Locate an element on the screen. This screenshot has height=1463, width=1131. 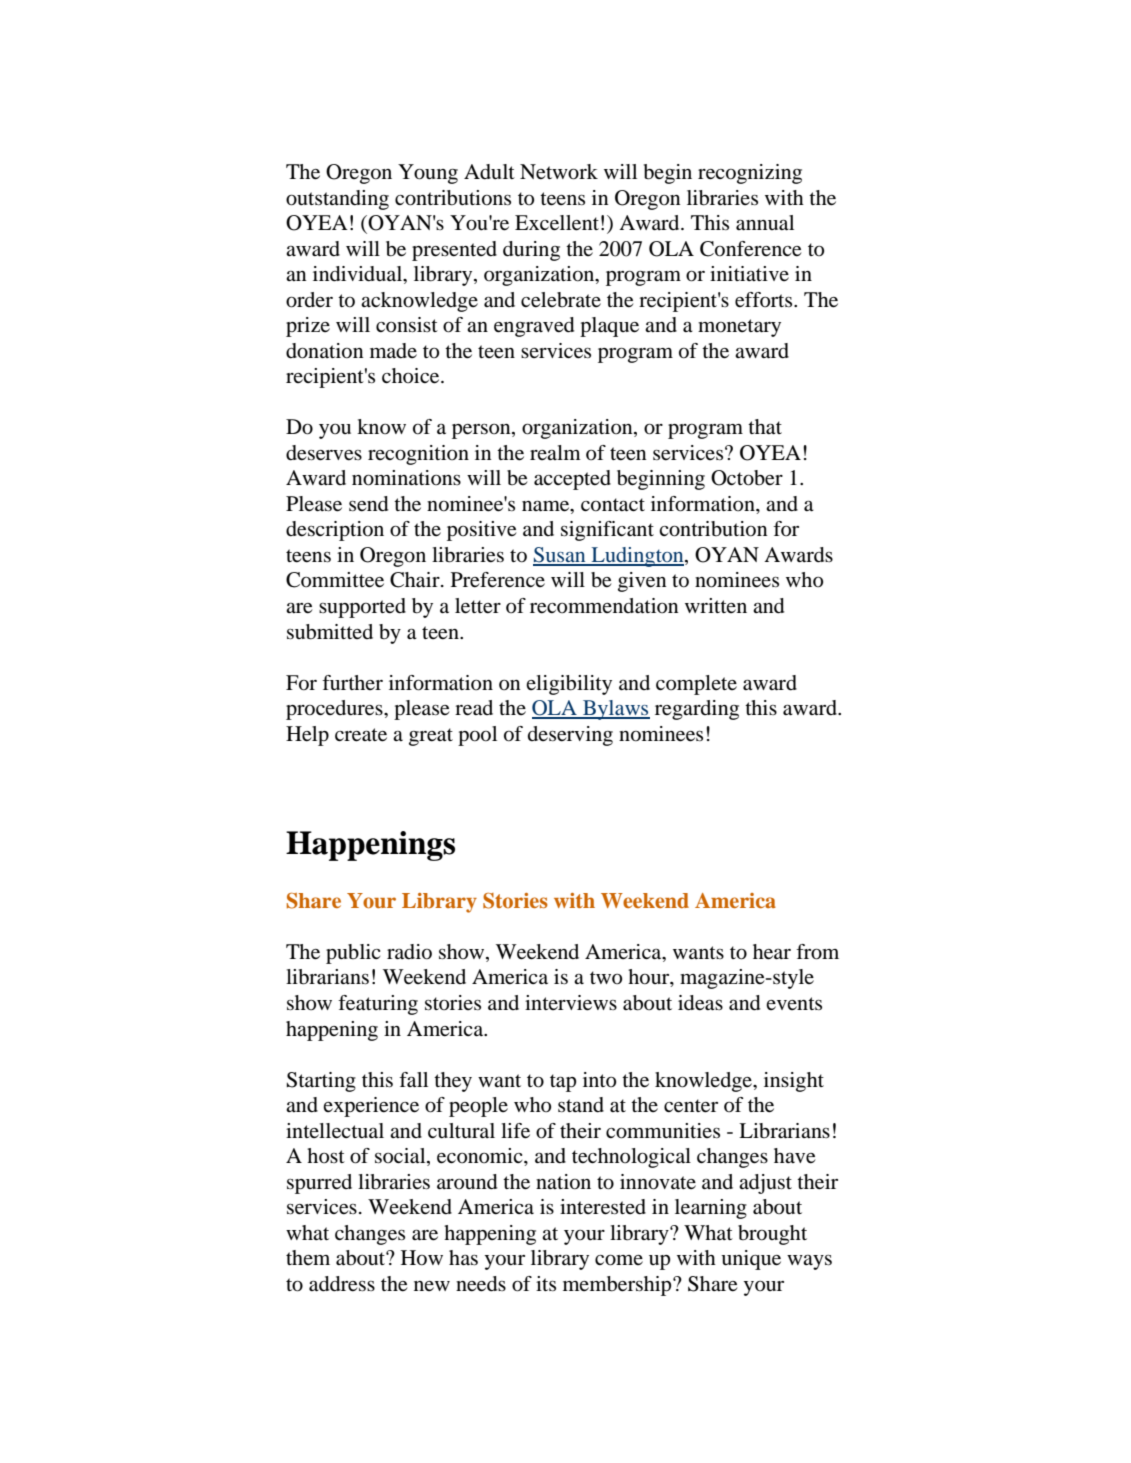
annual is located at coordinates (765, 223).
